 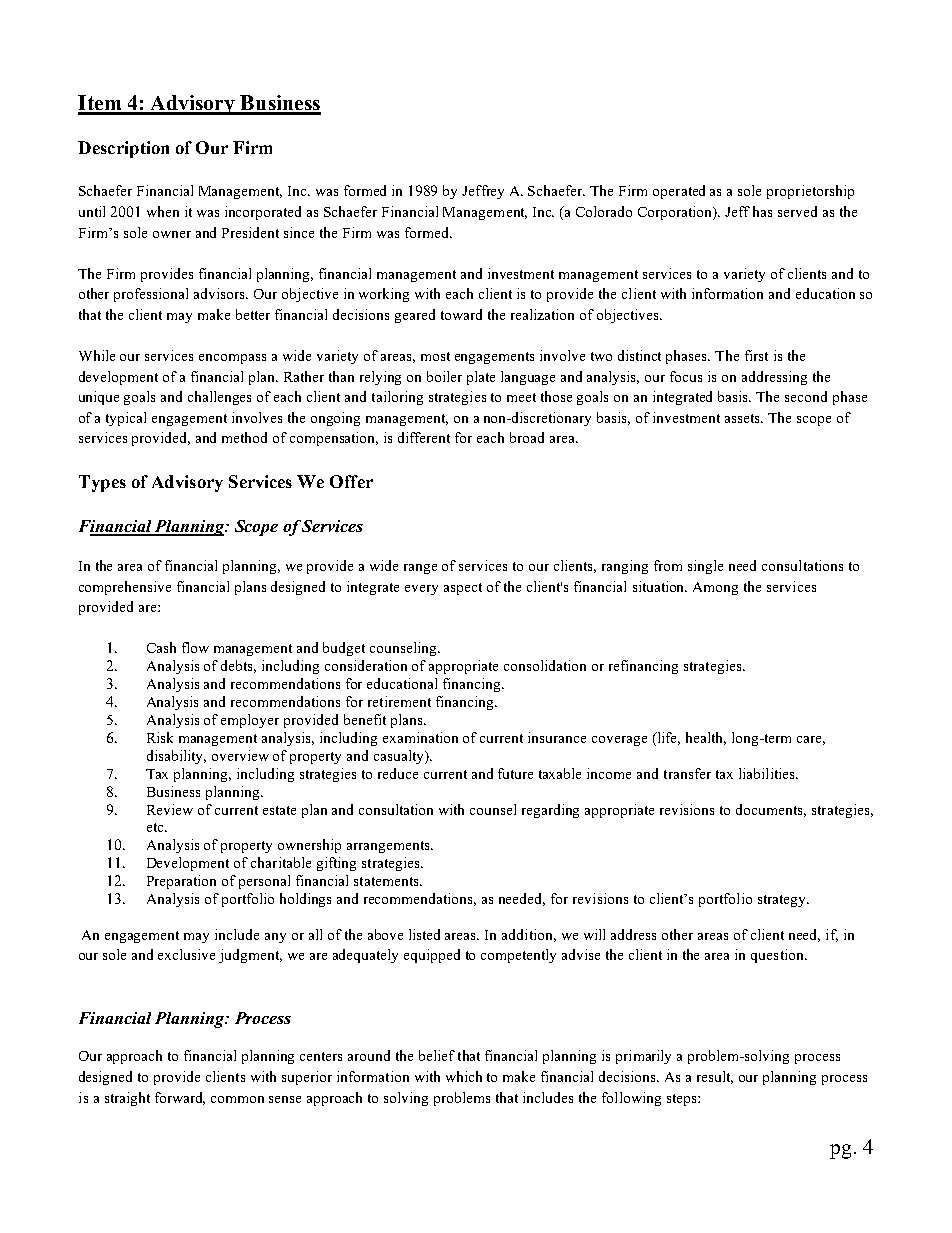 I want to click on disability, so click(x=176, y=757).
